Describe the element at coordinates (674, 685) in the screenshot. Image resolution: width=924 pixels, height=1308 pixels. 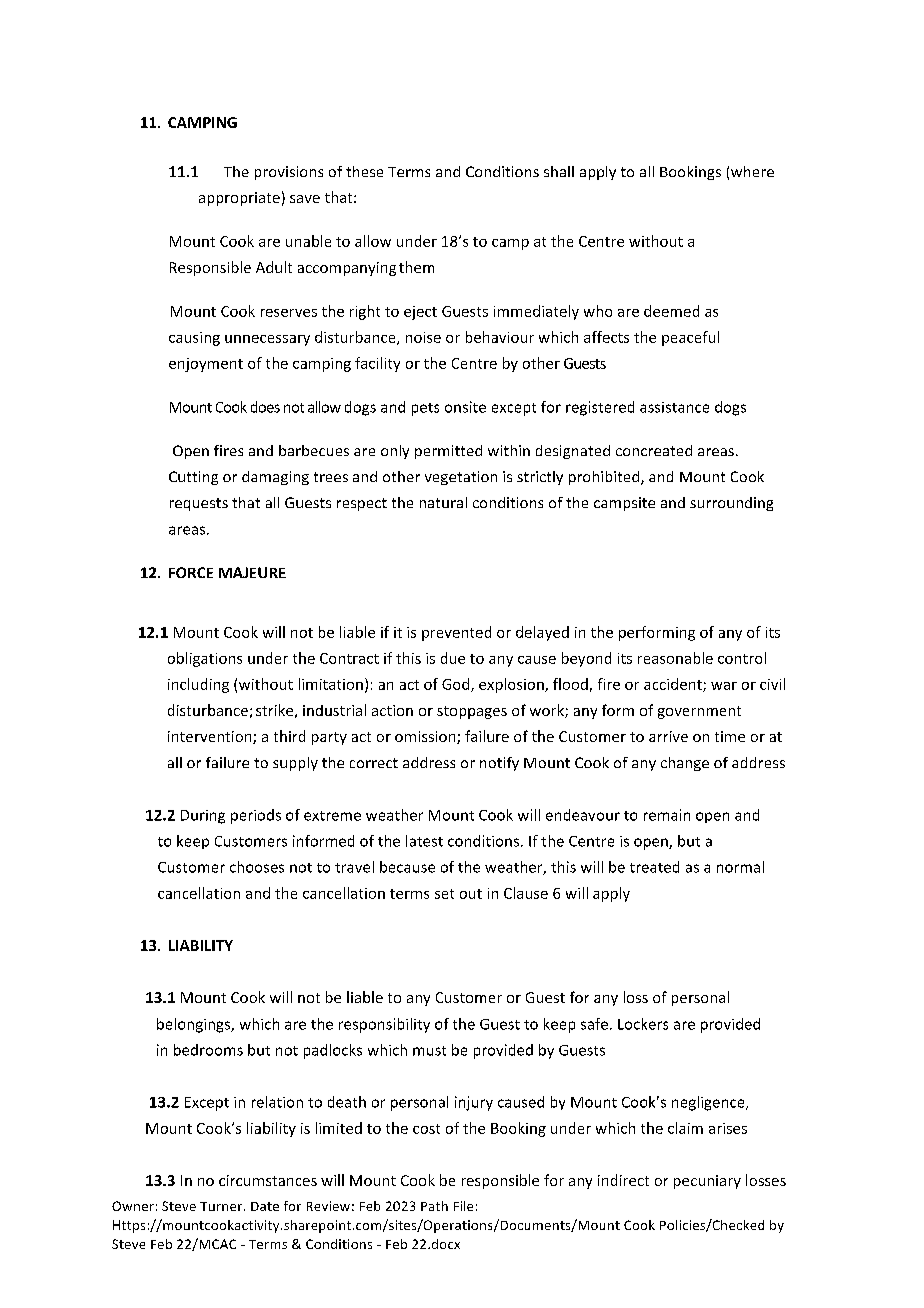
I see `accident` at that location.
